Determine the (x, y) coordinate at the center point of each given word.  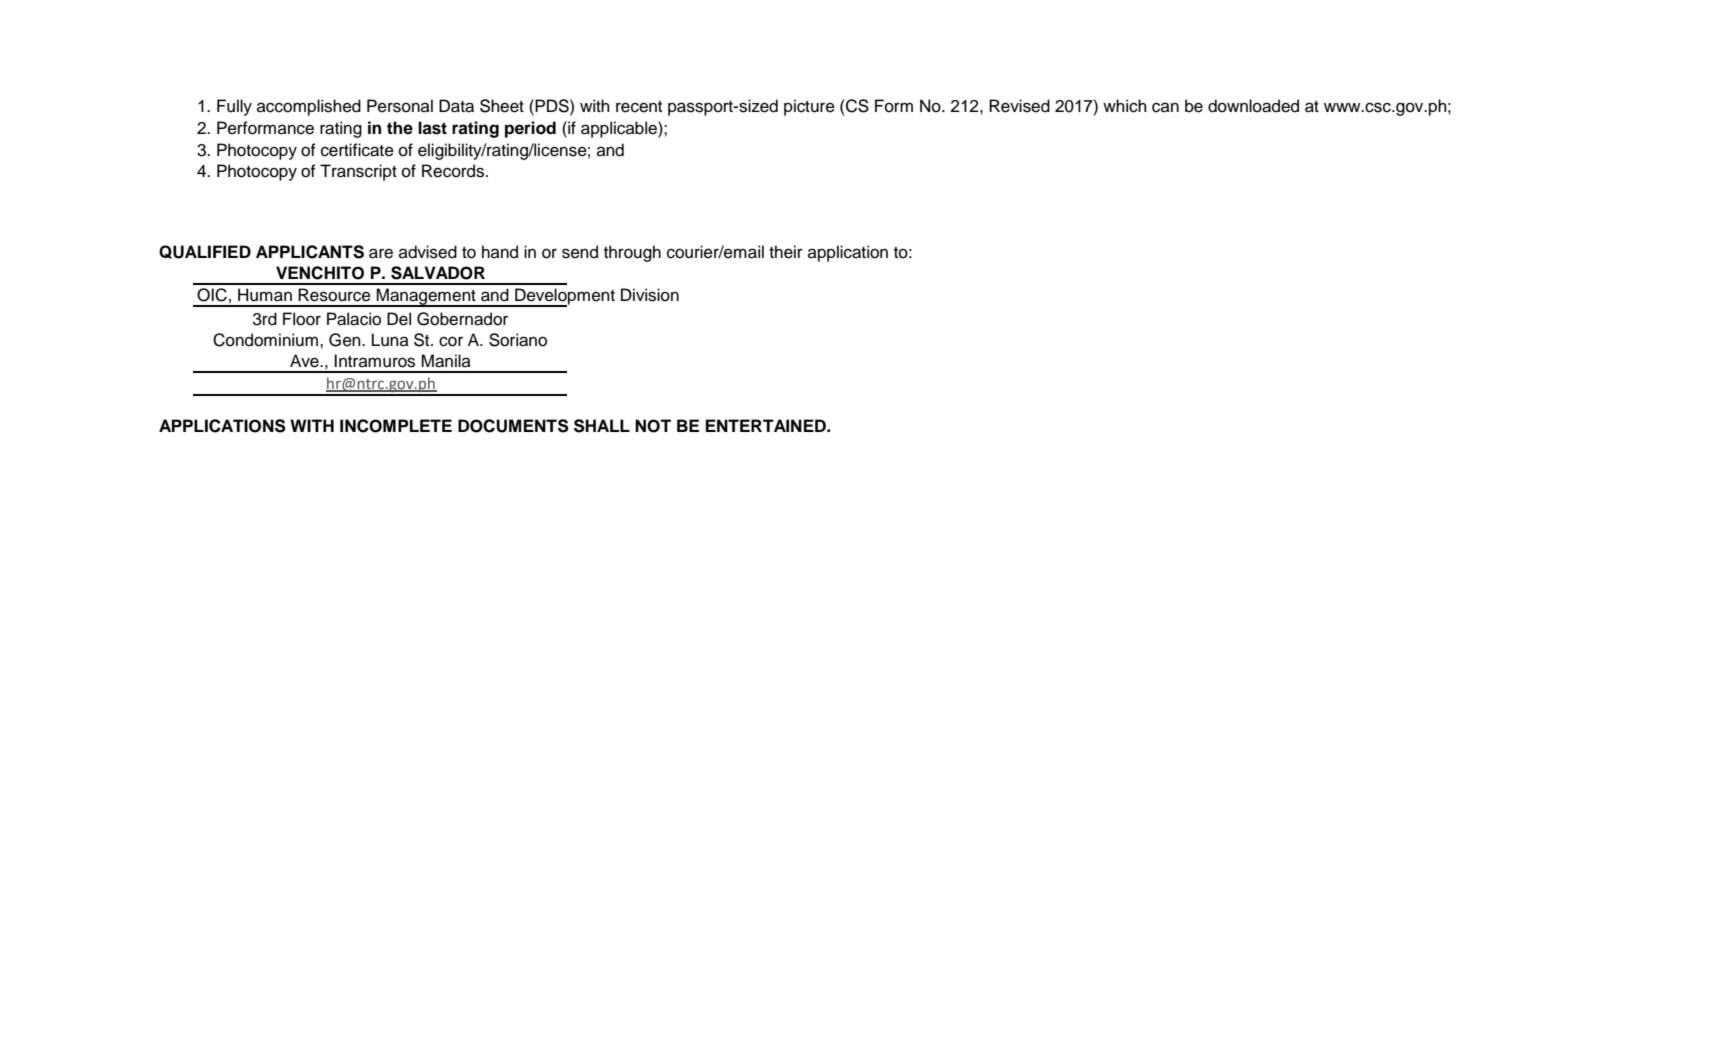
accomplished (309, 107)
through (632, 253)
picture (809, 107)
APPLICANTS (310, 252)
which (1125, 106)
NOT (653, 426)
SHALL (602, 426)
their (786, 252)
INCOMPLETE (396, 426)
